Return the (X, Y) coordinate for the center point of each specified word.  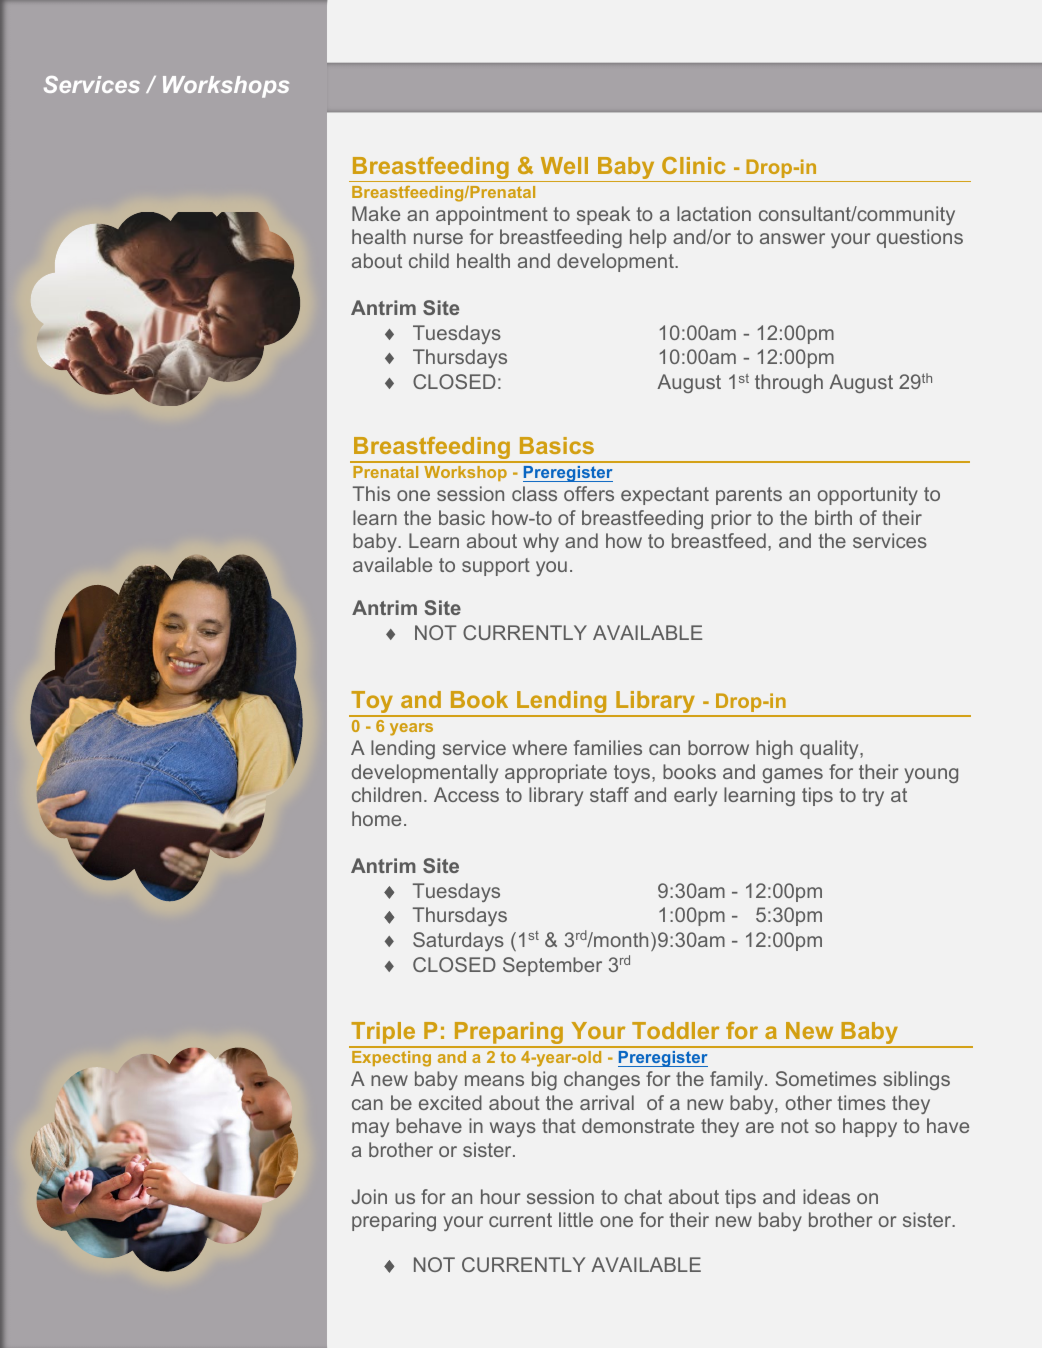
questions (920, 238)
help (648, 238)
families (608, 747)
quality (830, 749)
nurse (438, 238)
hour (500, 1196)
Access (466, 794)
